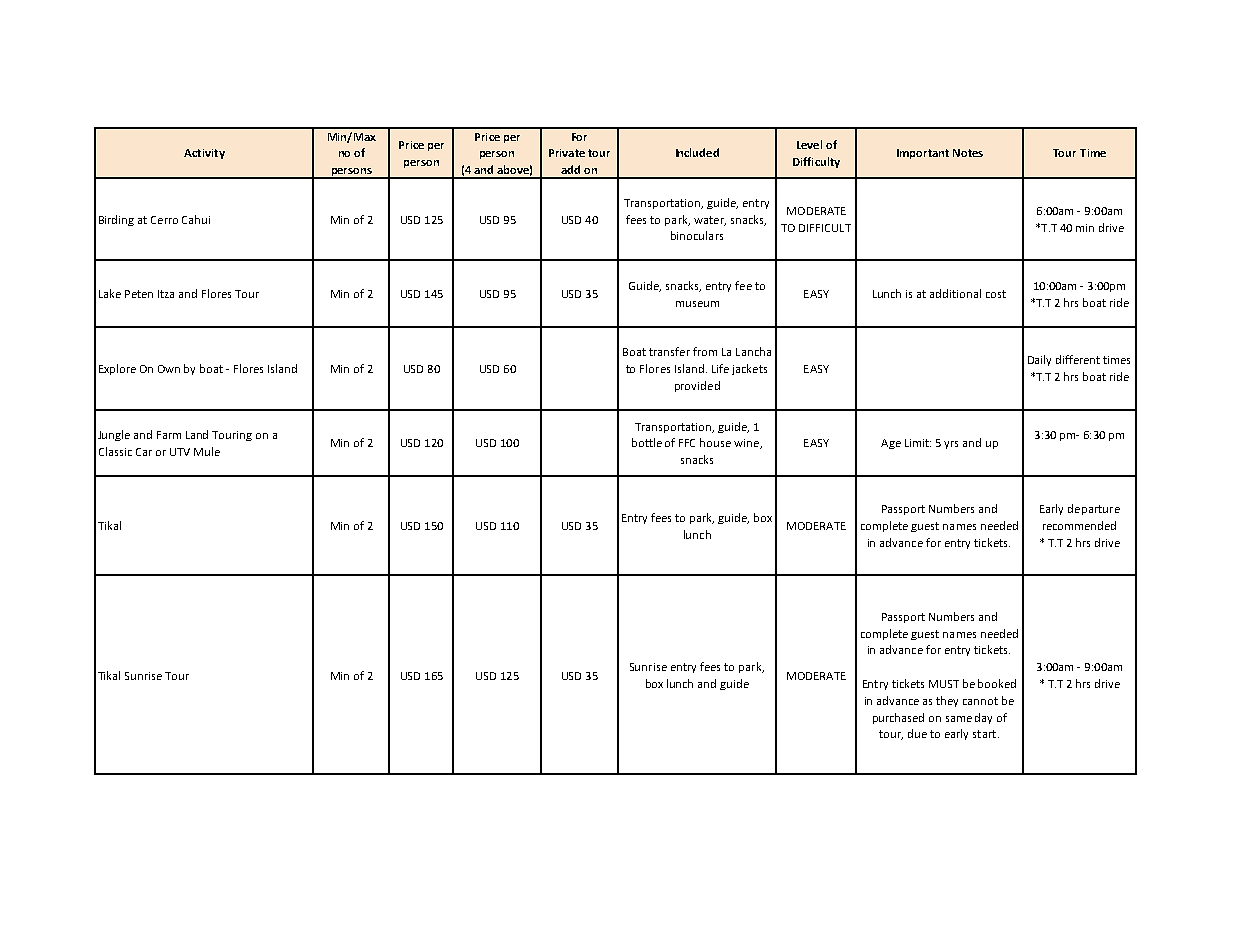 The height and width of the image is (952, 1233). Describe the element at coordinates (204, 154) in the image. I see `Activity` at that location.
